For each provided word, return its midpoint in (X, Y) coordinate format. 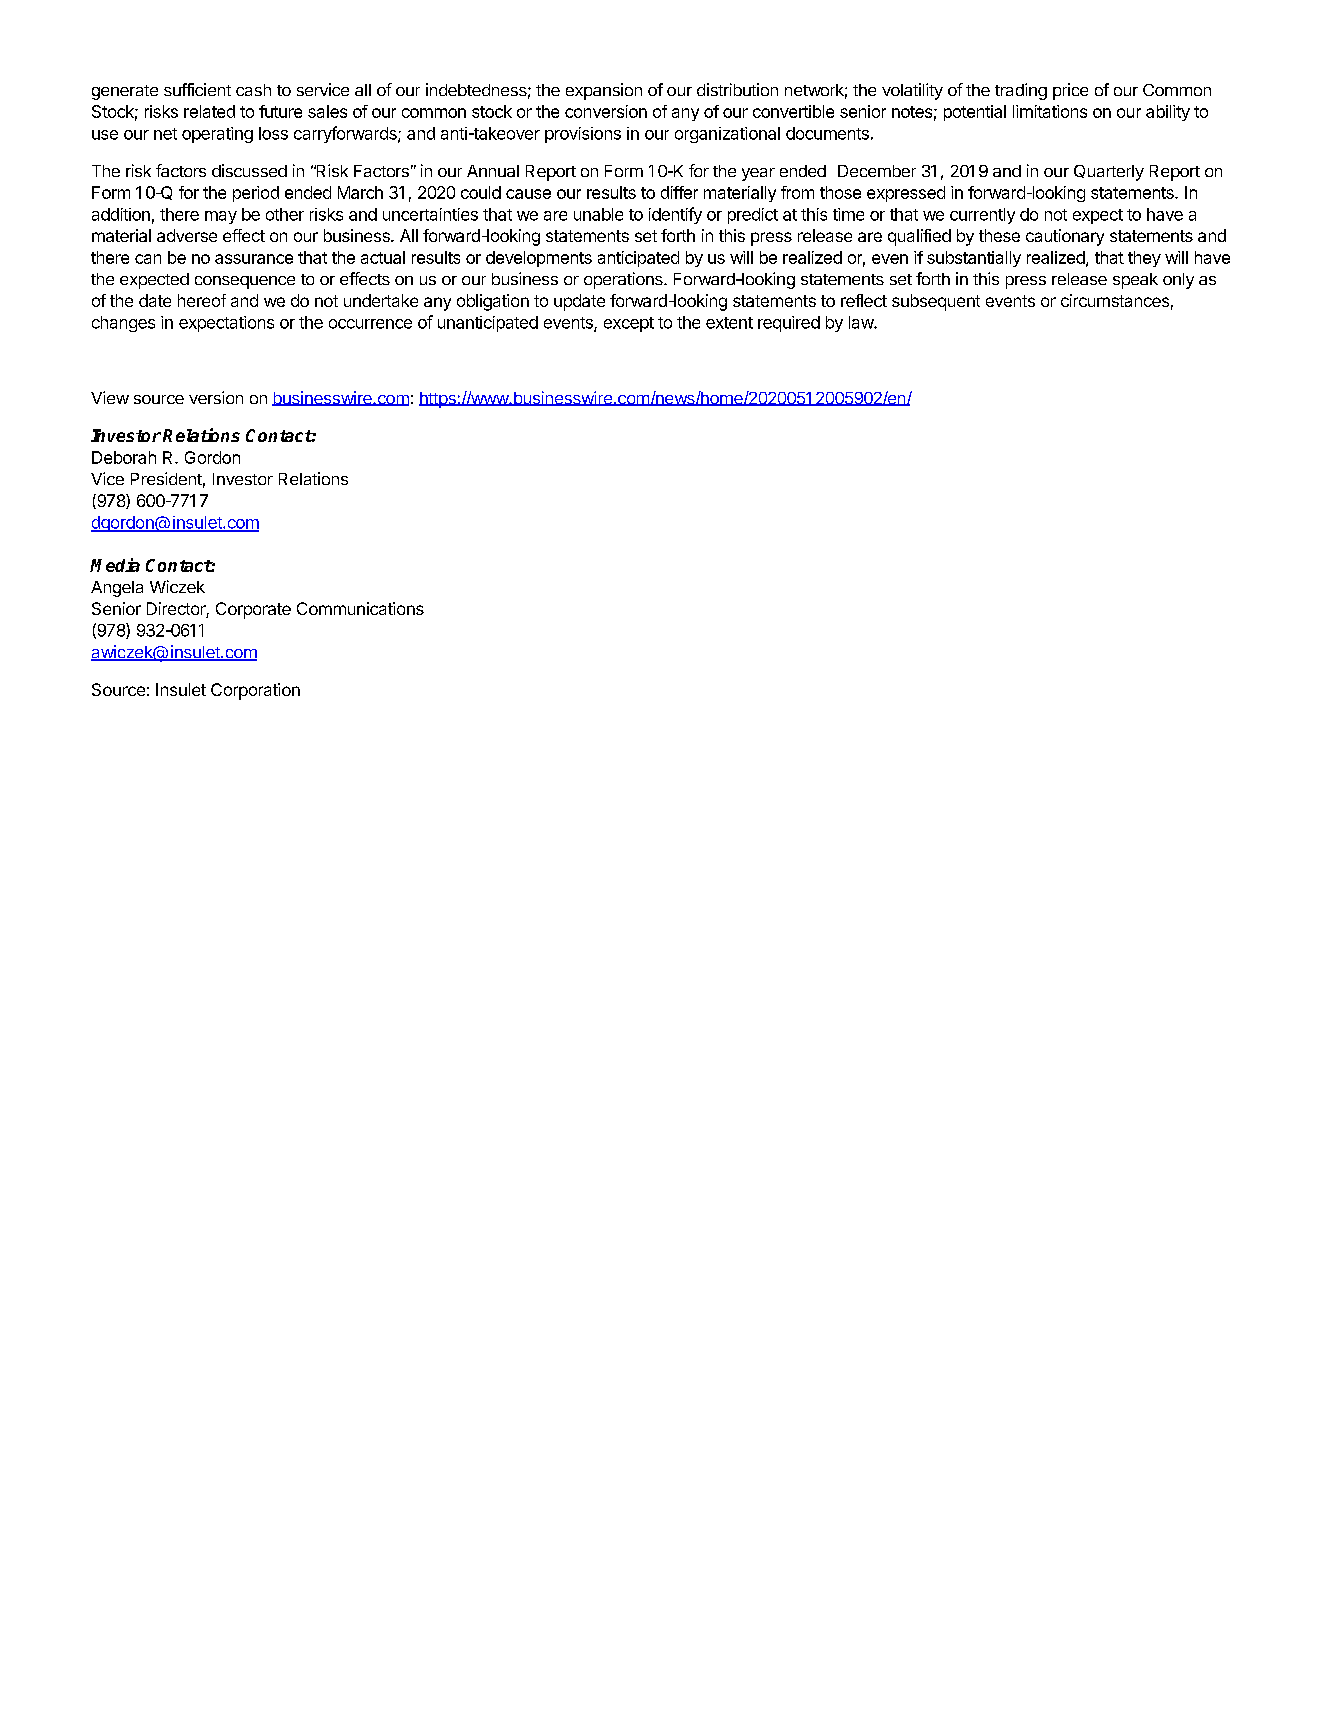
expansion (604, 91)
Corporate (253, 610)
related (209, 111)
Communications (360, 608)
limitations (1050, 111)
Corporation (255, 691)
